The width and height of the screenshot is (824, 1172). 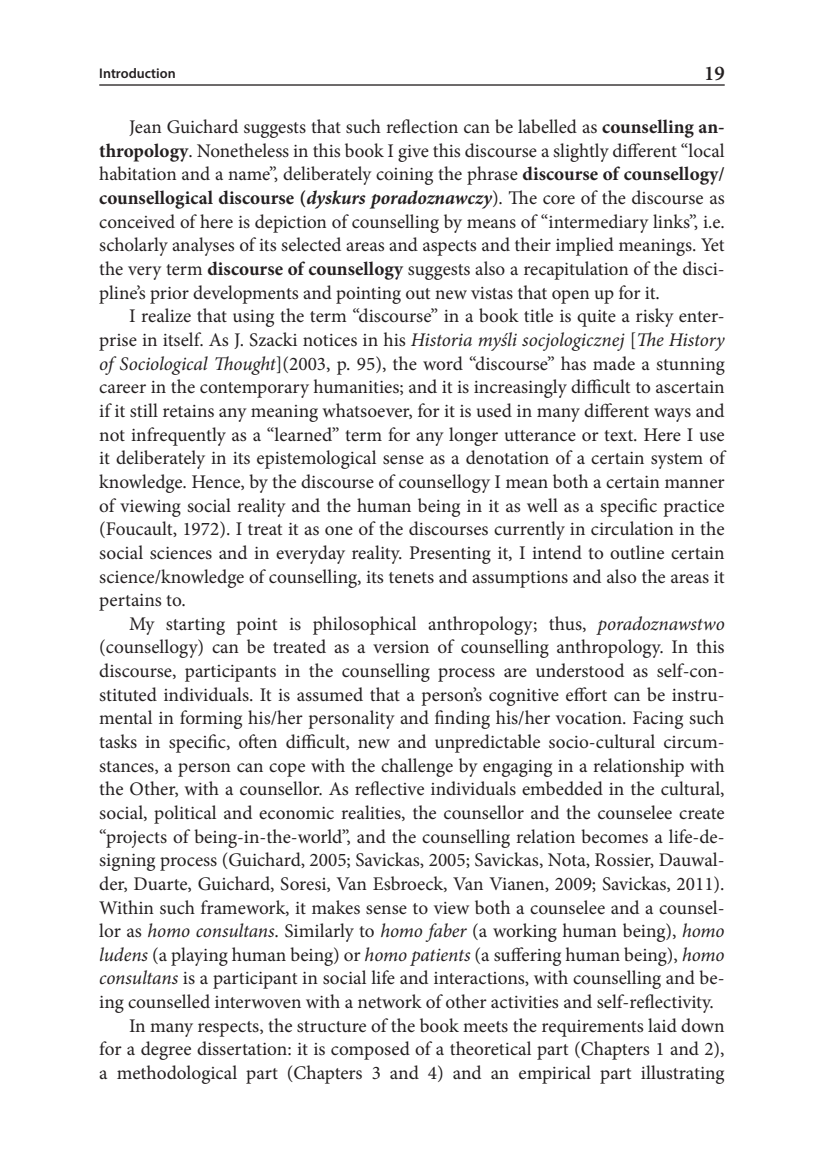 What do you see at coordinates (614, 836) in the screenshot?
I see `becomes` at bounding box center [614, 836].
